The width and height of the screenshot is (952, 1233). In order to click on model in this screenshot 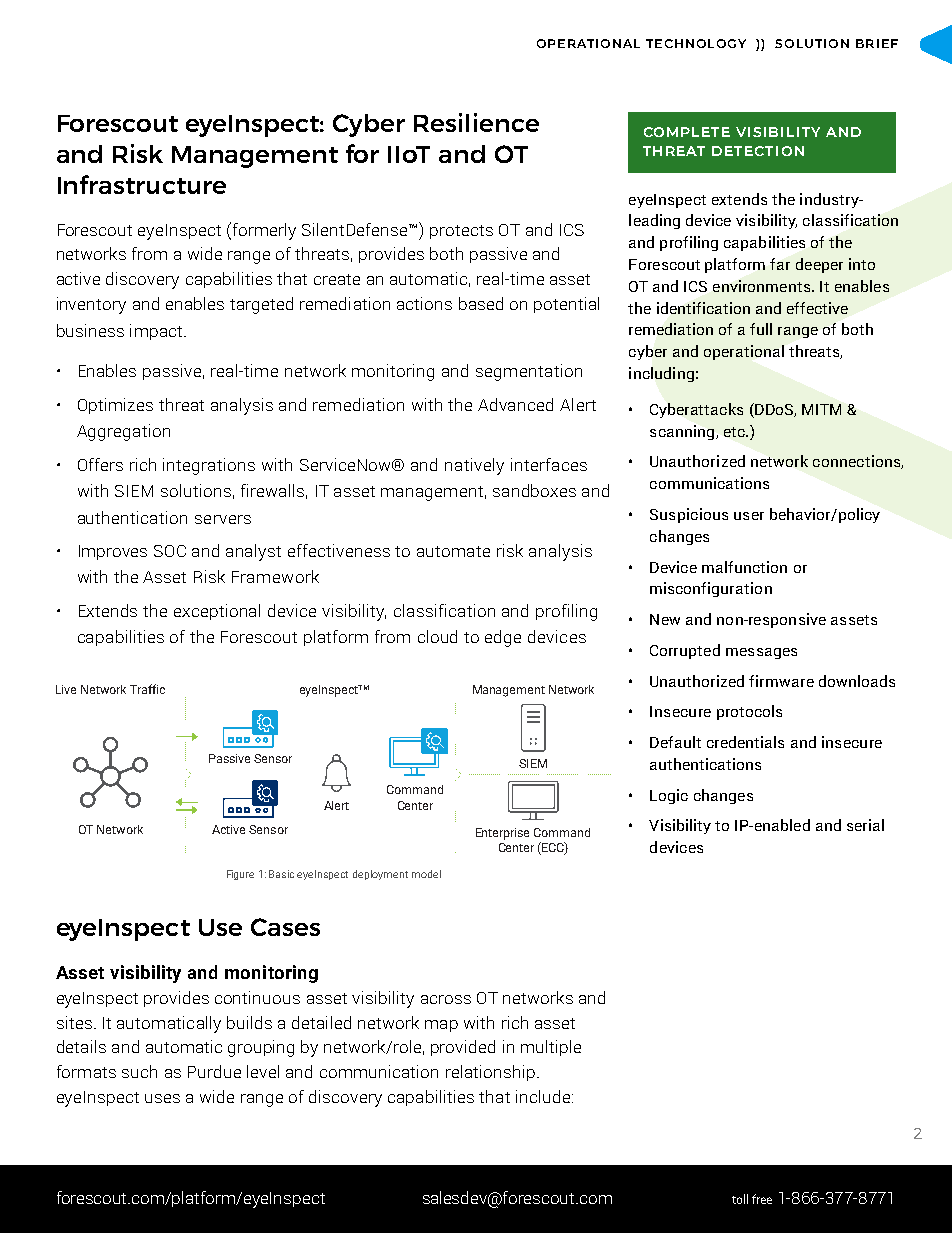, I will do `click(426, 874)`.
